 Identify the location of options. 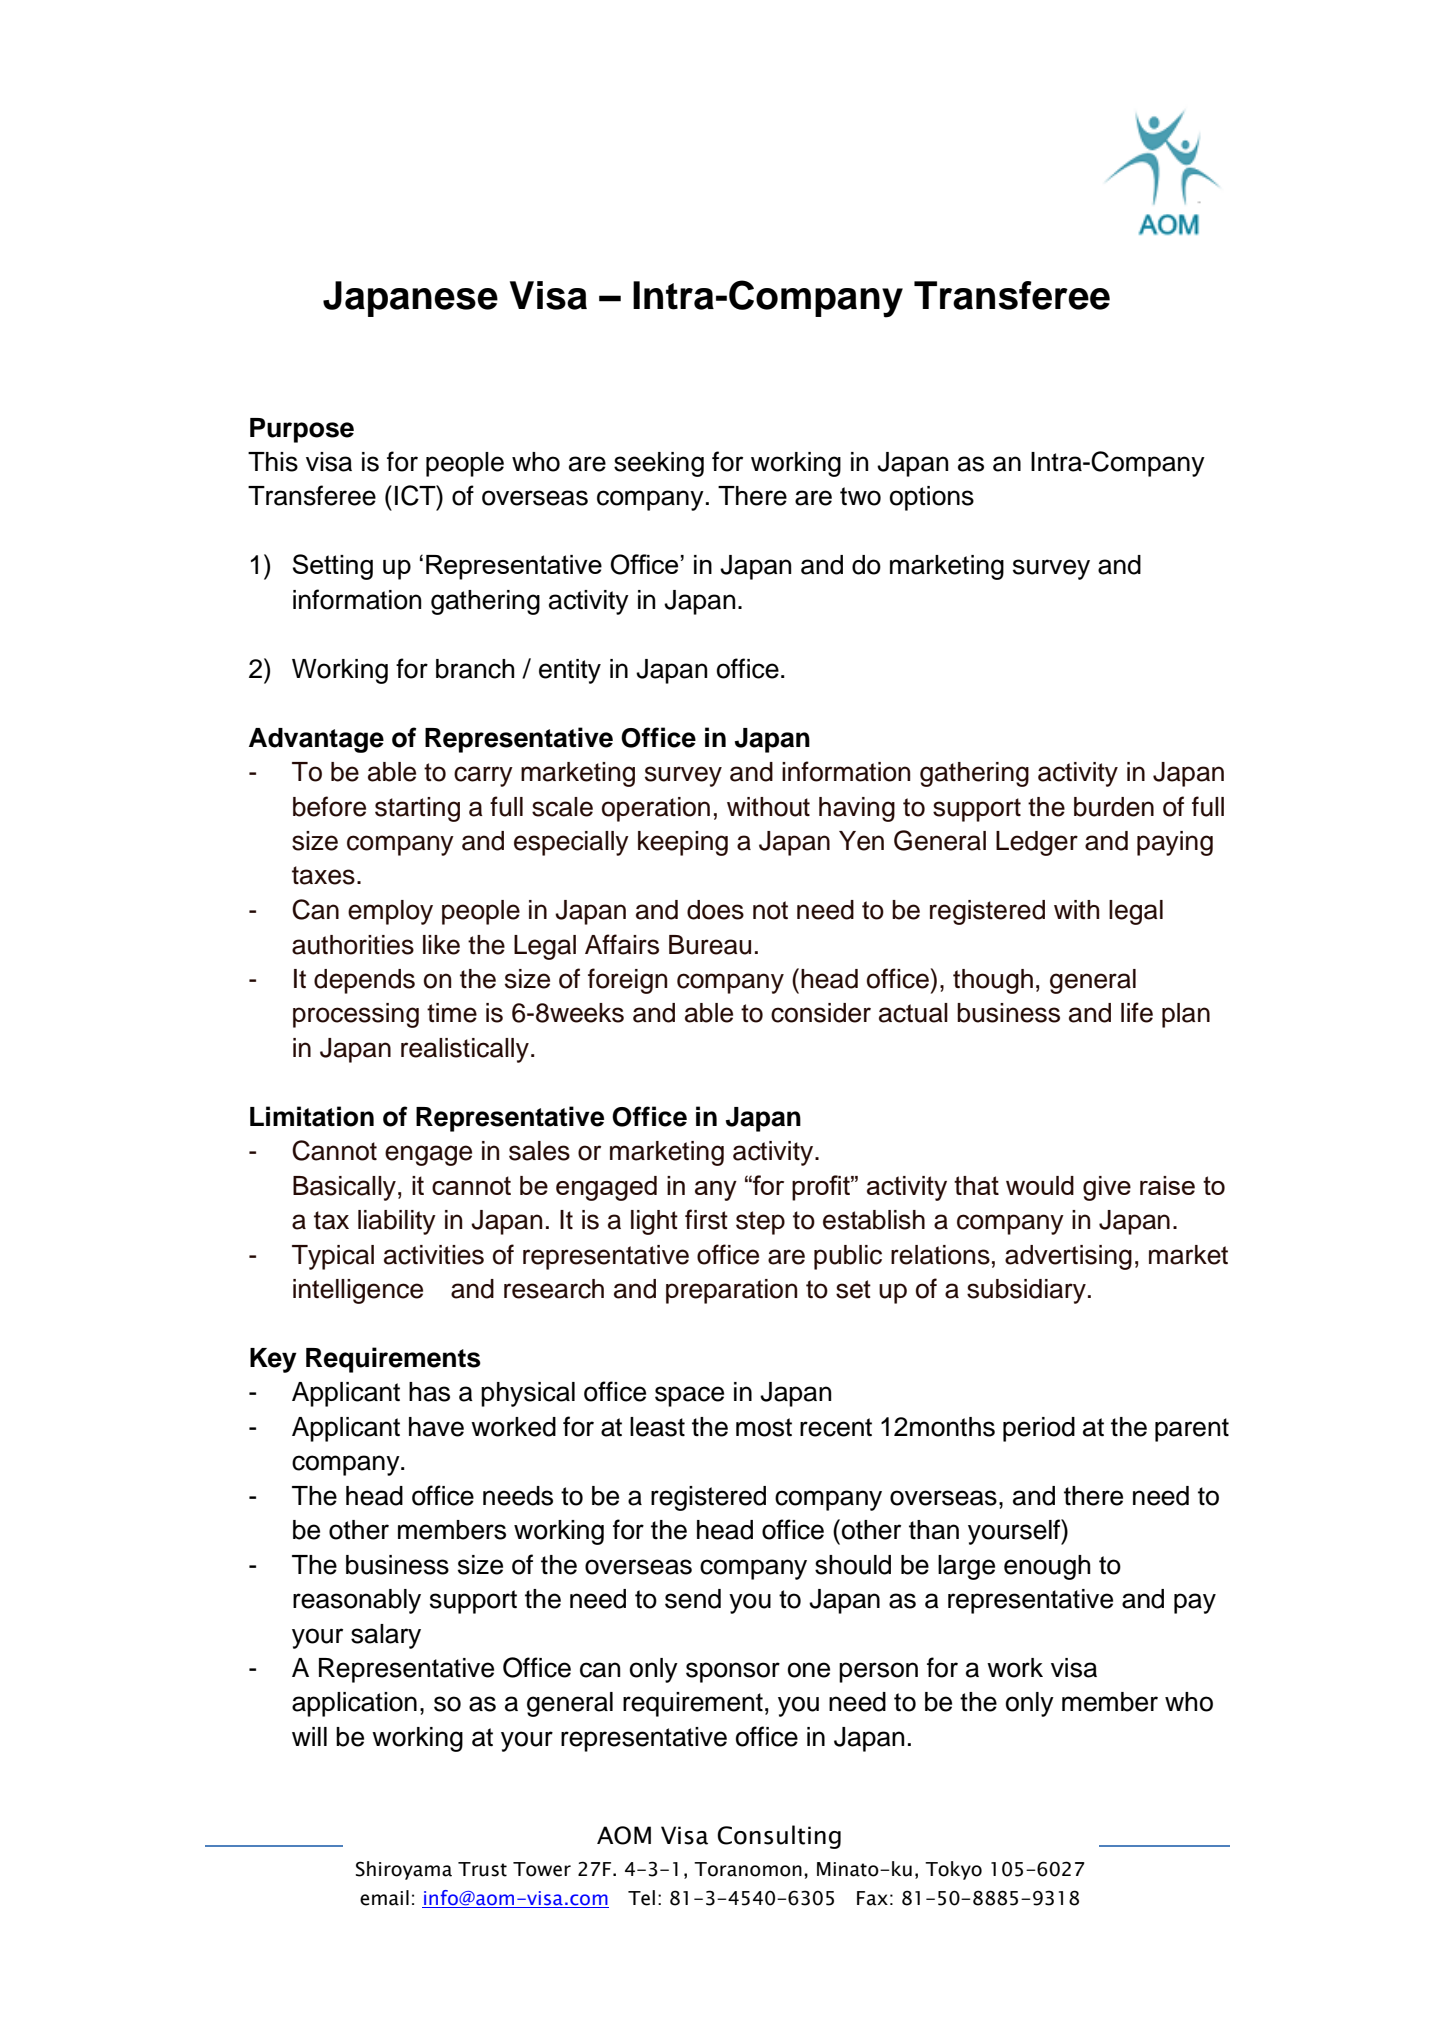
(932, 498).
